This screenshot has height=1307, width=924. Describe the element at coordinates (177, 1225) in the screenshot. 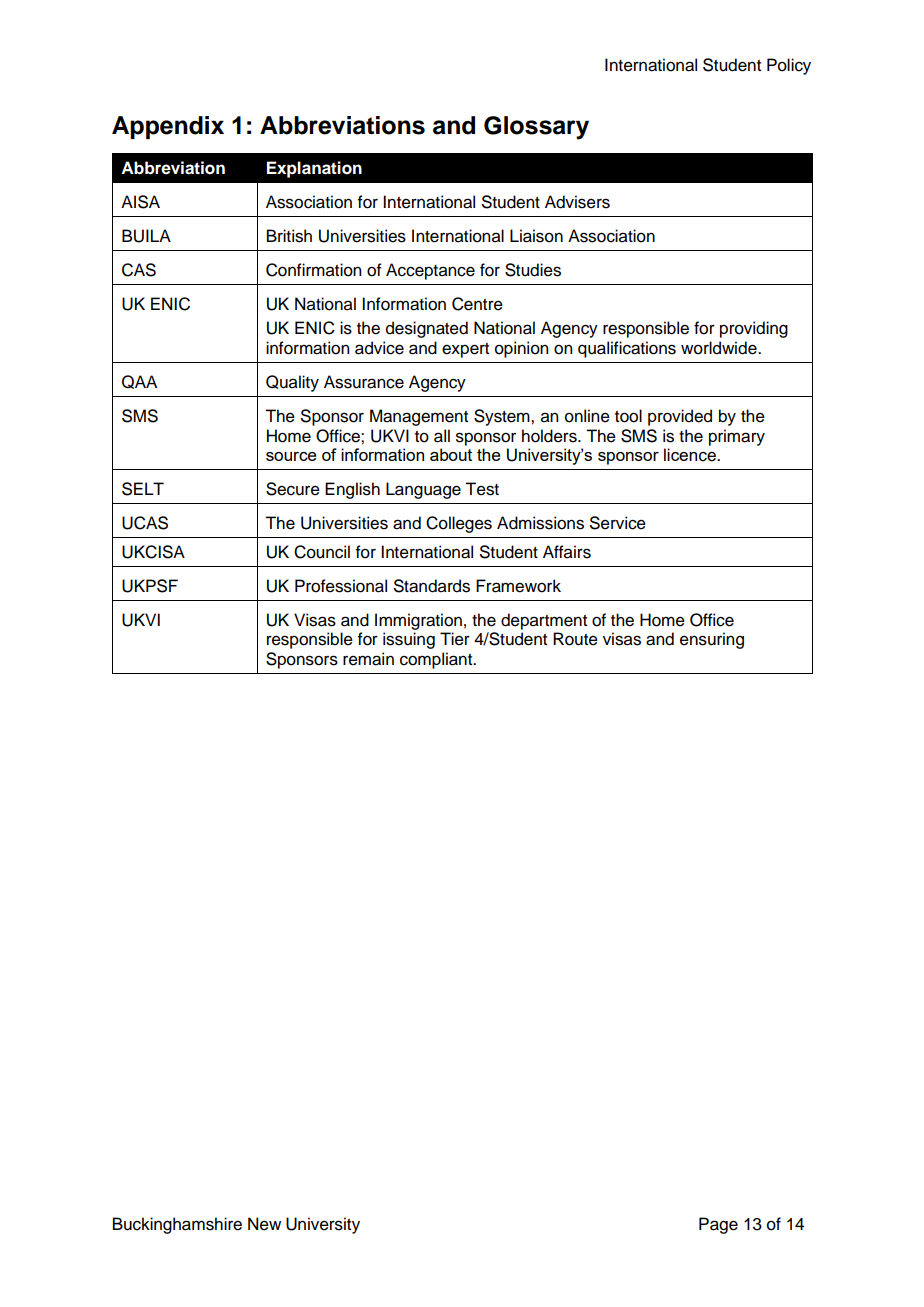

I see `Buckinghamshire` at that location.
